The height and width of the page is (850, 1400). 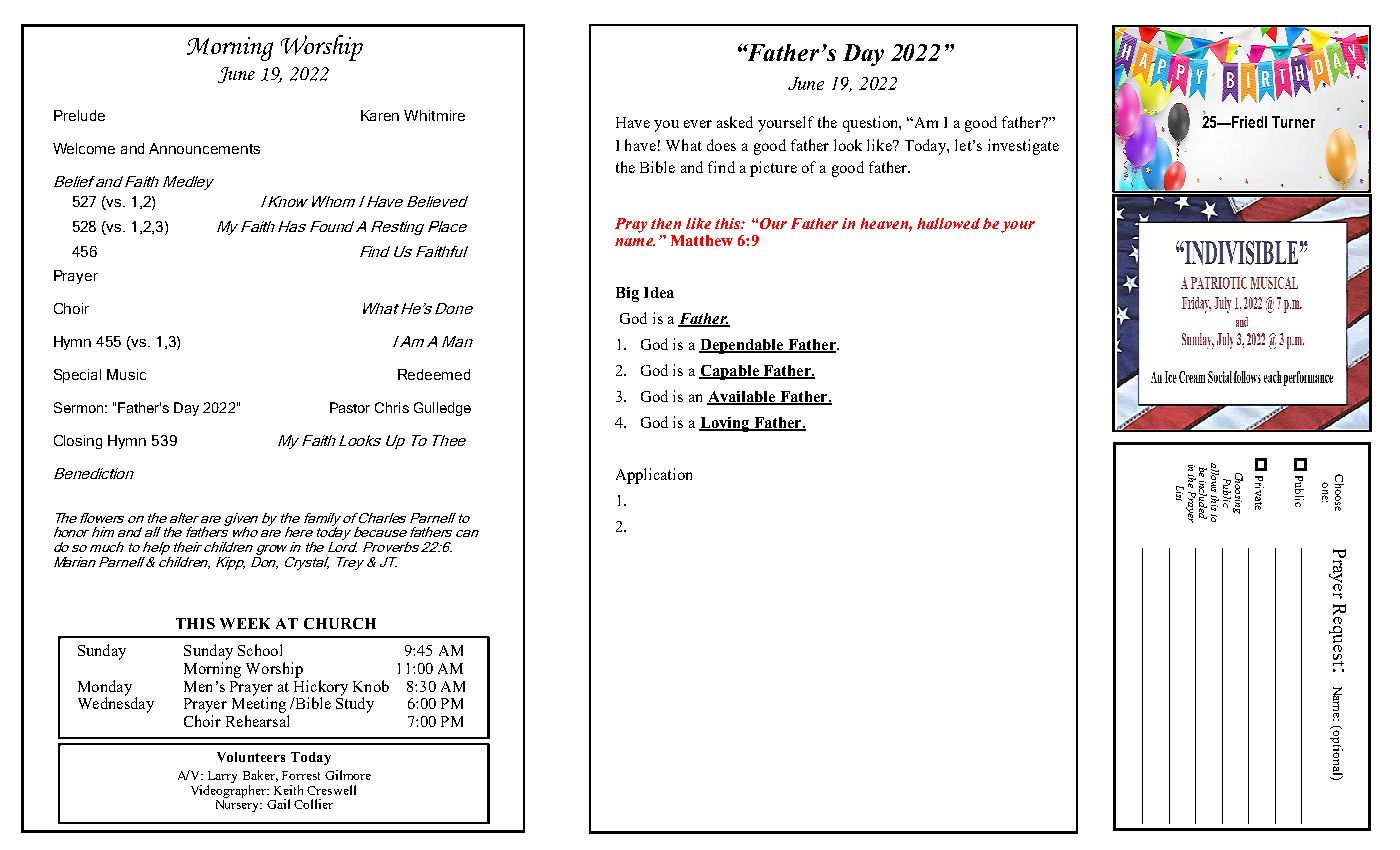 I want to click on WEEK, so click(x=245, y=623).
